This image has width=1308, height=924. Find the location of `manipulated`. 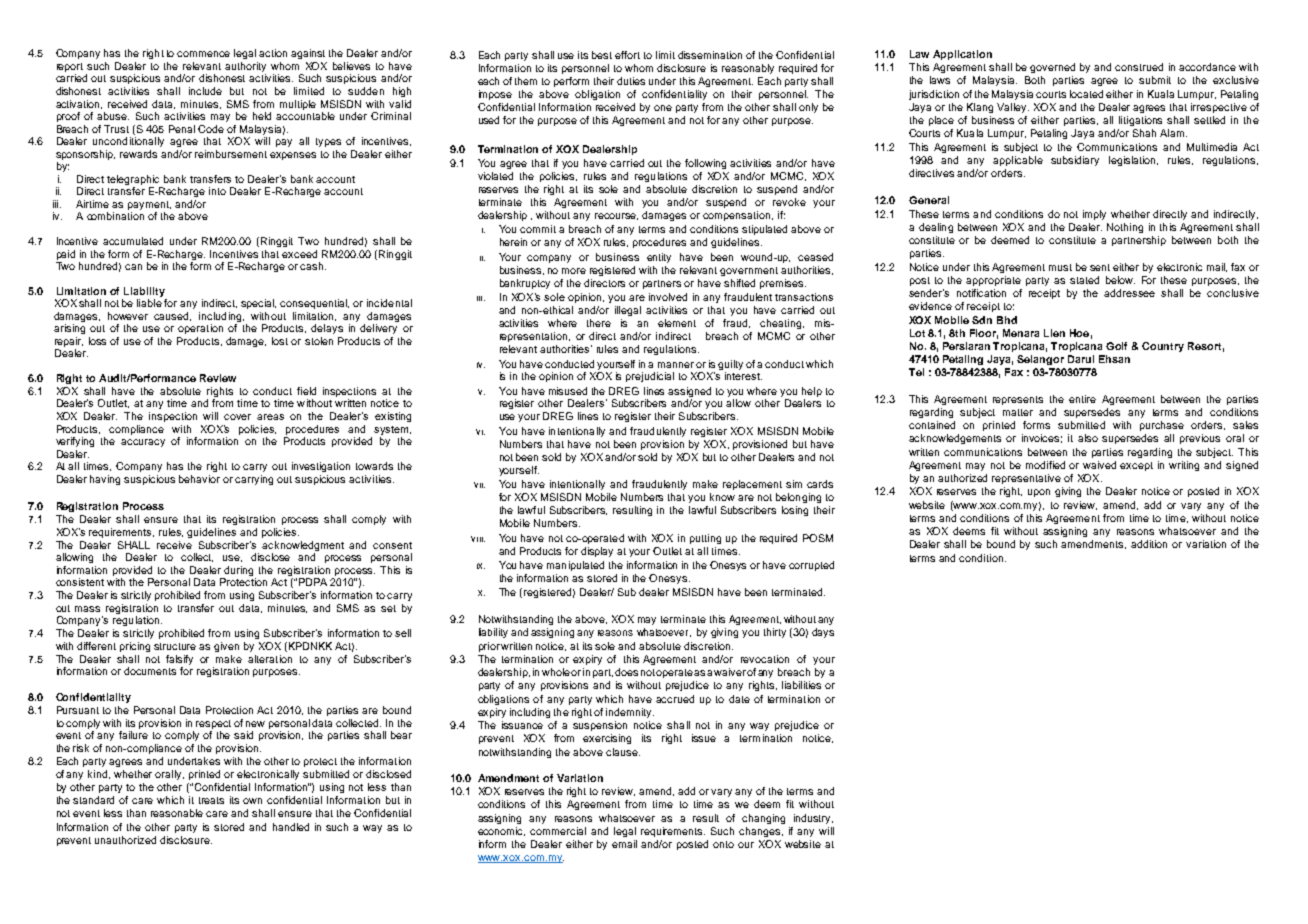

manipulated is located at coordinates (575, 566).
